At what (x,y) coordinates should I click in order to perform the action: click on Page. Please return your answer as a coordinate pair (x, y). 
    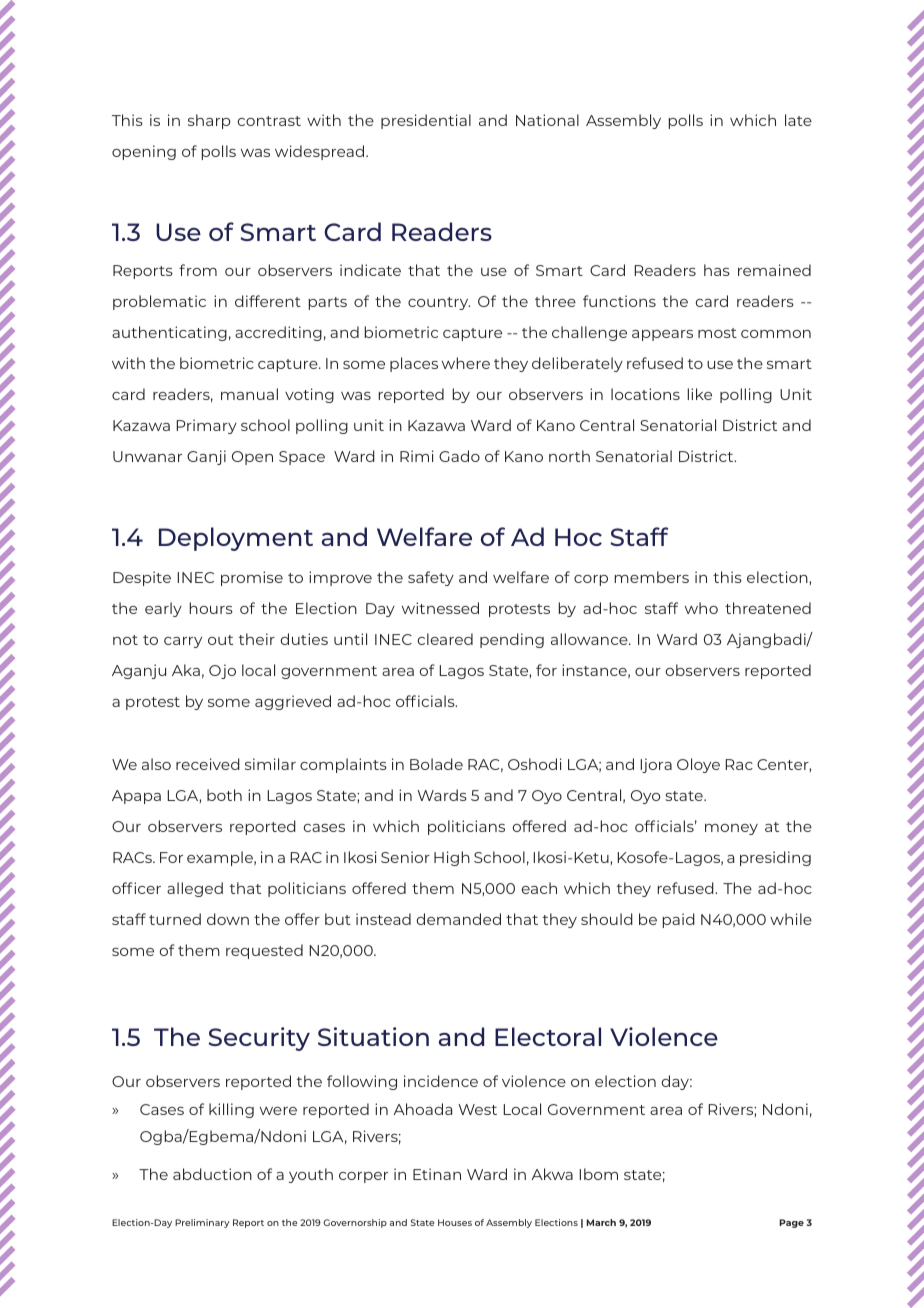
    Looking at the image, I should click on (792, 1223).
